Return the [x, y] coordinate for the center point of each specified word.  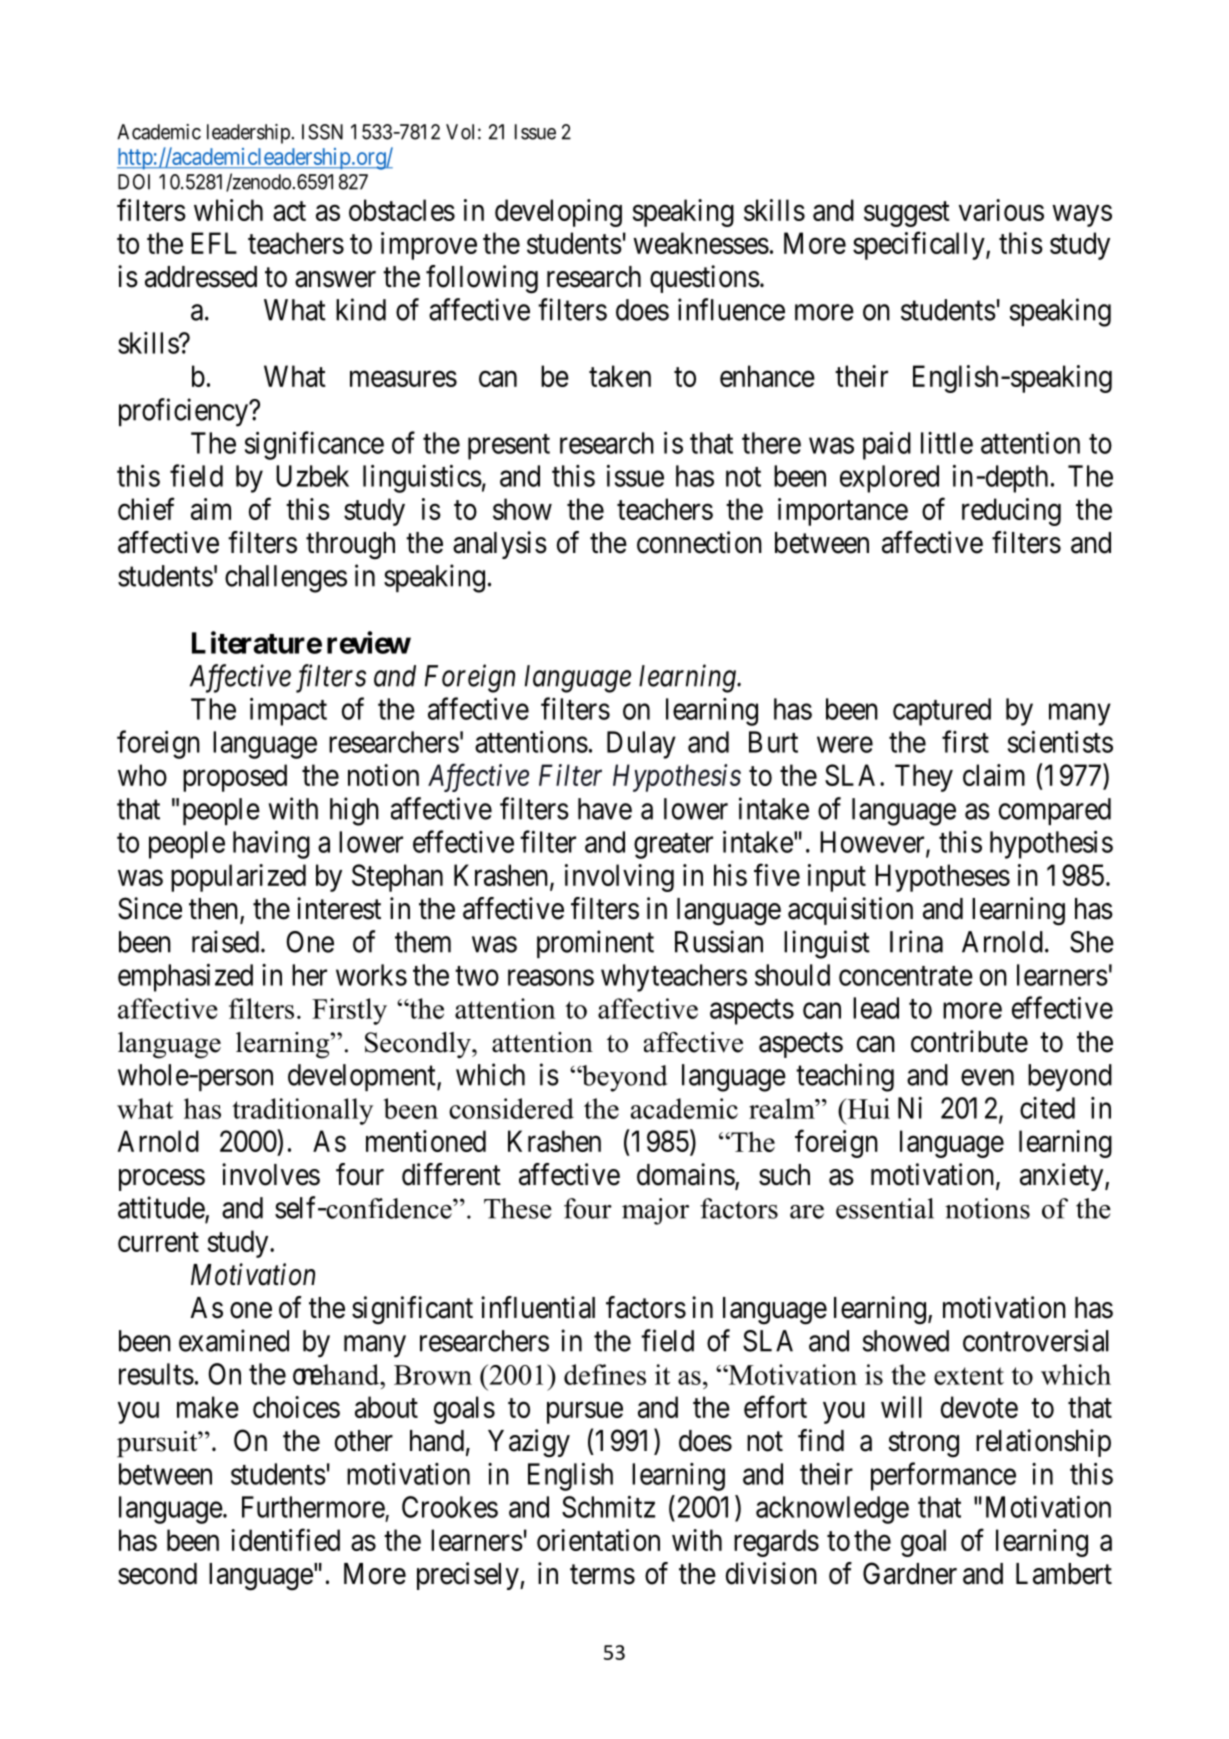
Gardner [910, 1573]
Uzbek [312, 476]
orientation [598, 1540]
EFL [214, 243]
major [655, 1211]
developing [558, 213]
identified [285, 1540]
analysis [500, 545]
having [271, 845]
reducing [1011, 512]
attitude [162, 1208]
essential [885, 1208]
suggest [907, 214]
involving [619, 878]
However [873, 843]
